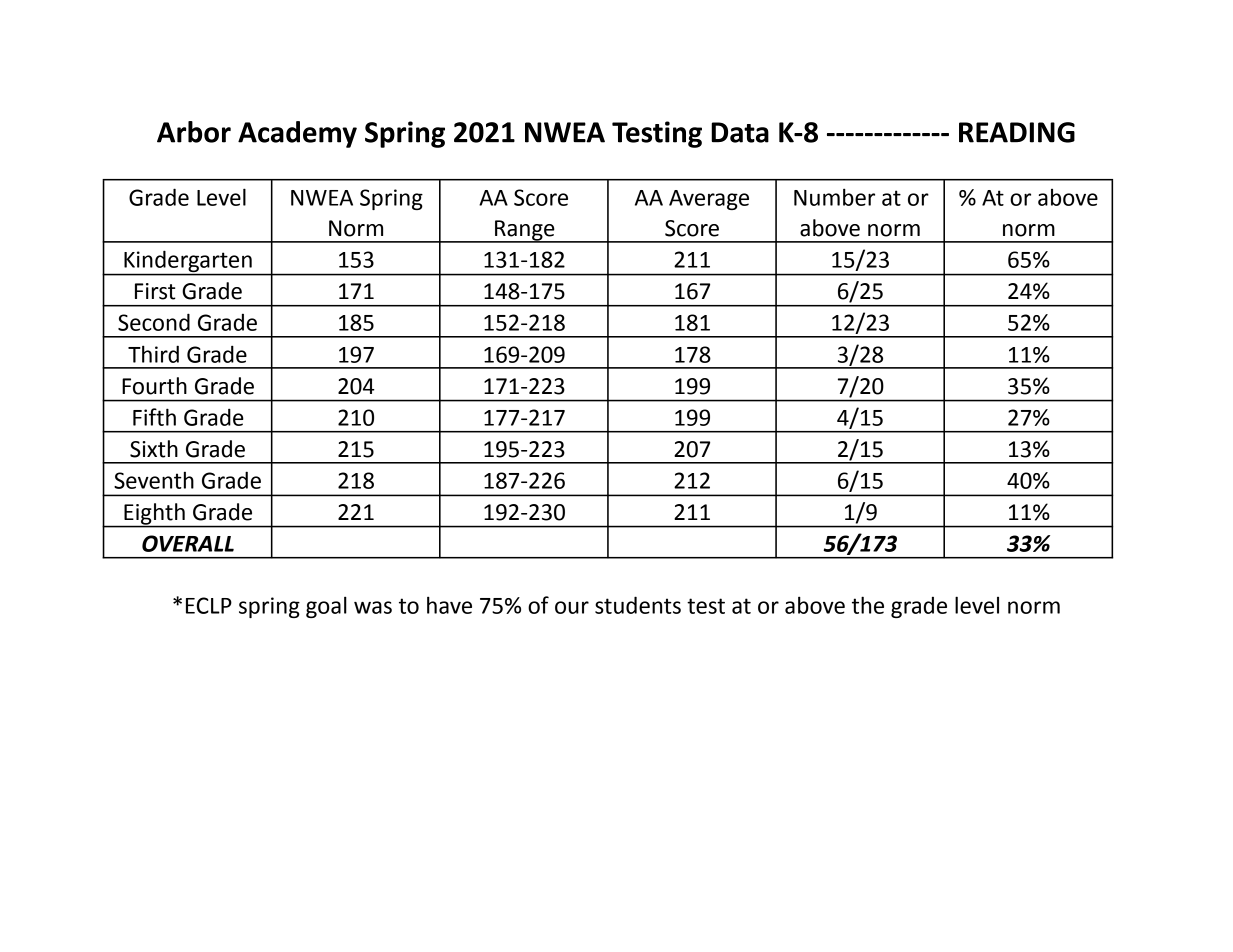 The height and width of the screenshot is (952, 1233). What do you see at coordinates (525, 231) in the screenshot?
I see `Range` at bounding box center [525, 231].
